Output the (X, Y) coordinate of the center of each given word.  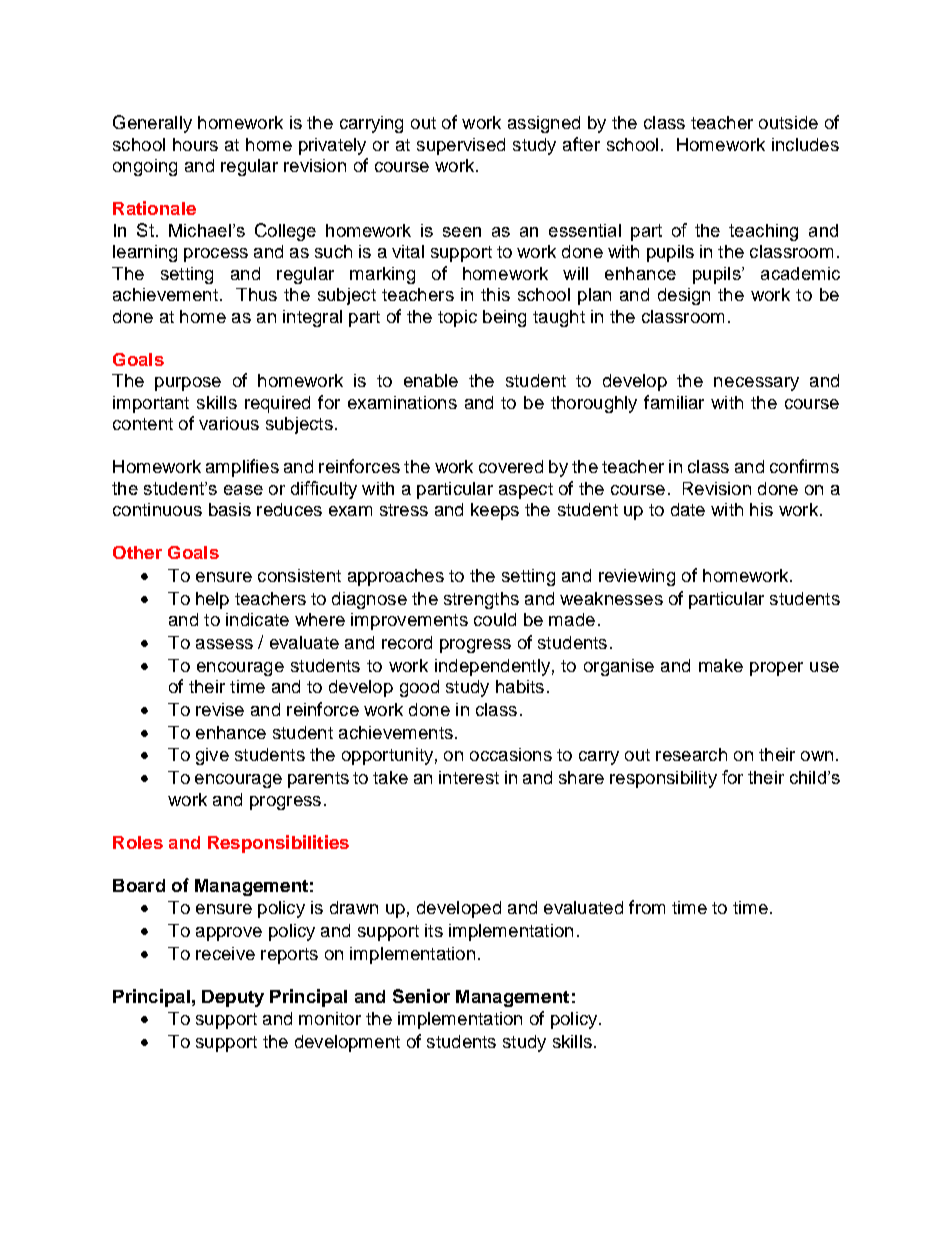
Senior (421, 996)
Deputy (233, 998)
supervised (461, 146)
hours (195, 144)
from (647, 907)
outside (788, 122)
